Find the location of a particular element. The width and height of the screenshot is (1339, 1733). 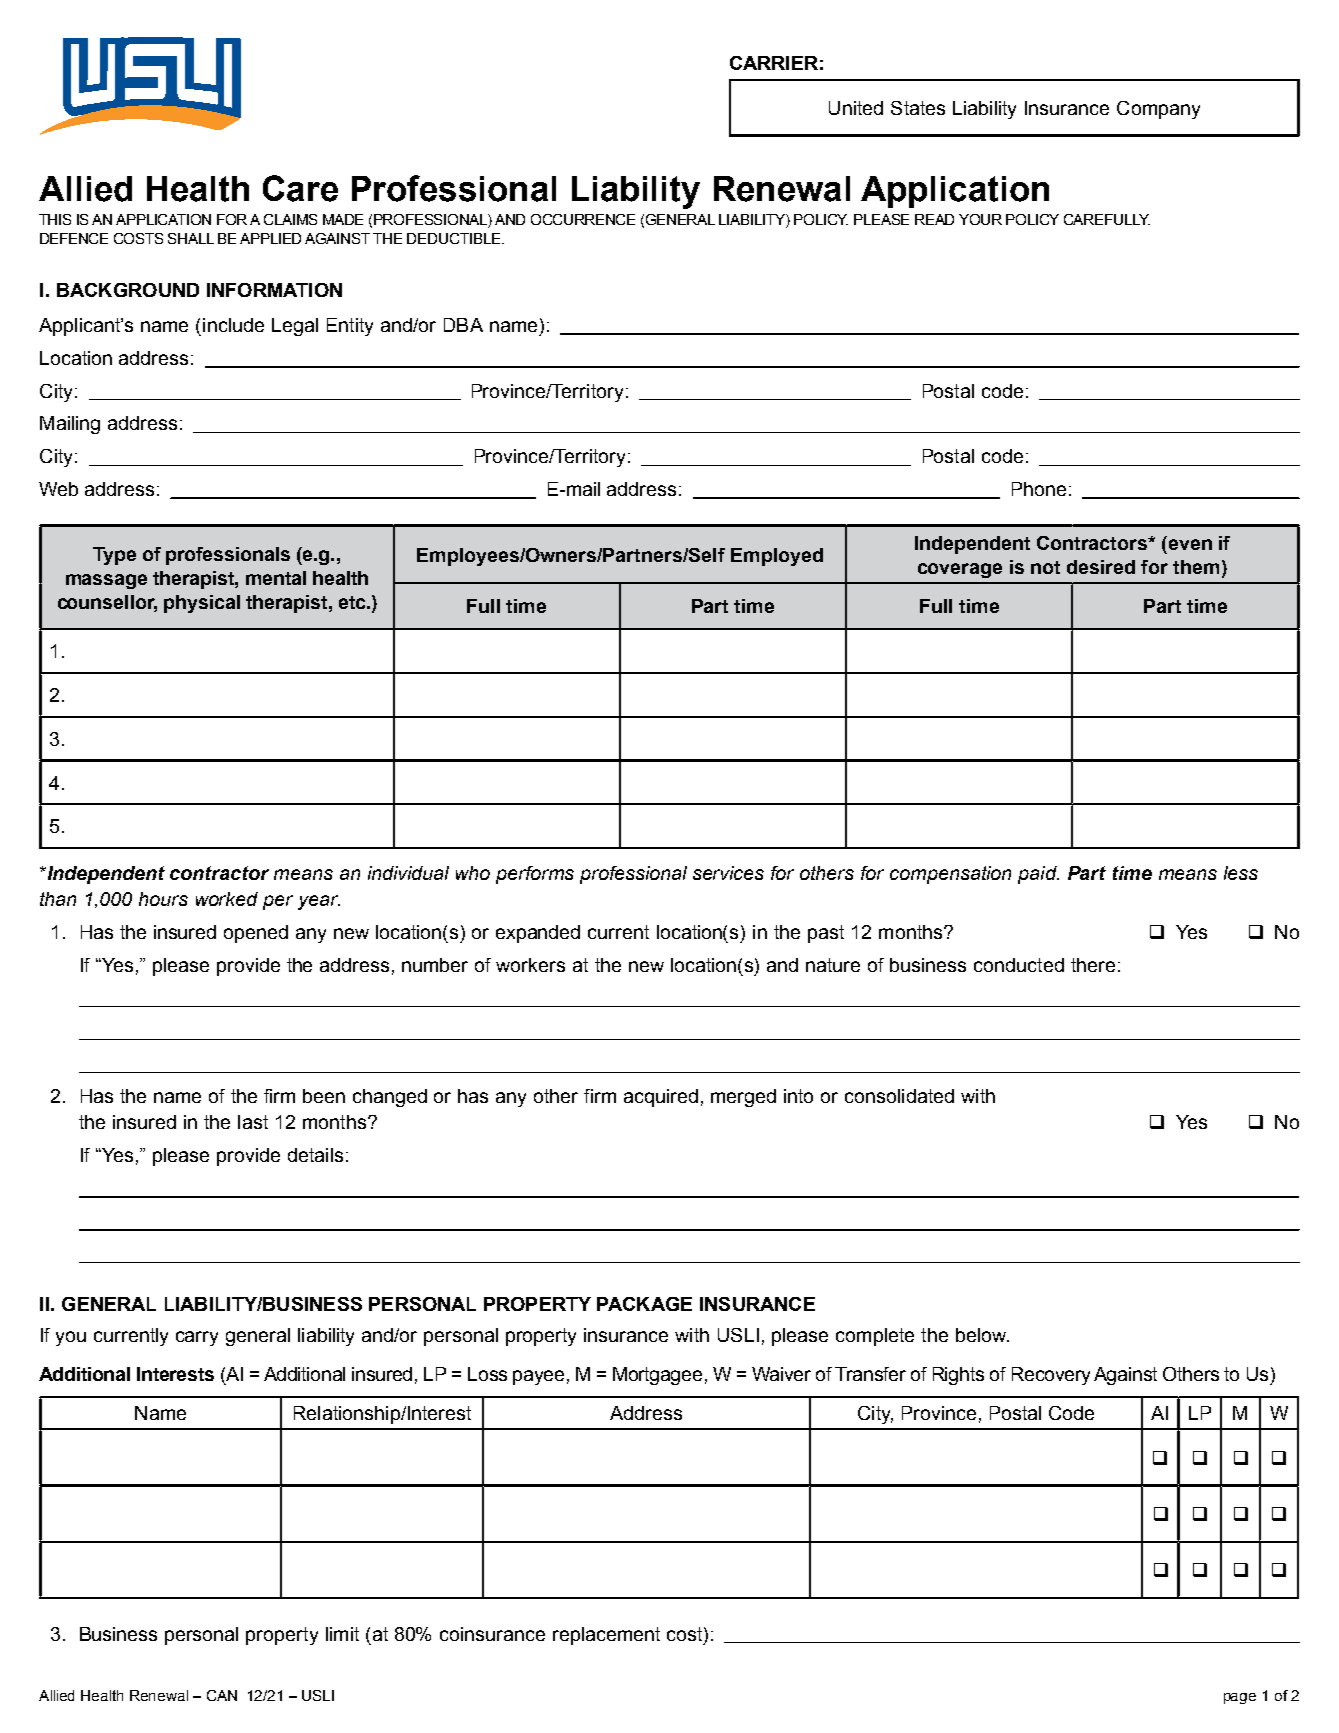

PACKAGE is located at coordinates (644, 1304).
